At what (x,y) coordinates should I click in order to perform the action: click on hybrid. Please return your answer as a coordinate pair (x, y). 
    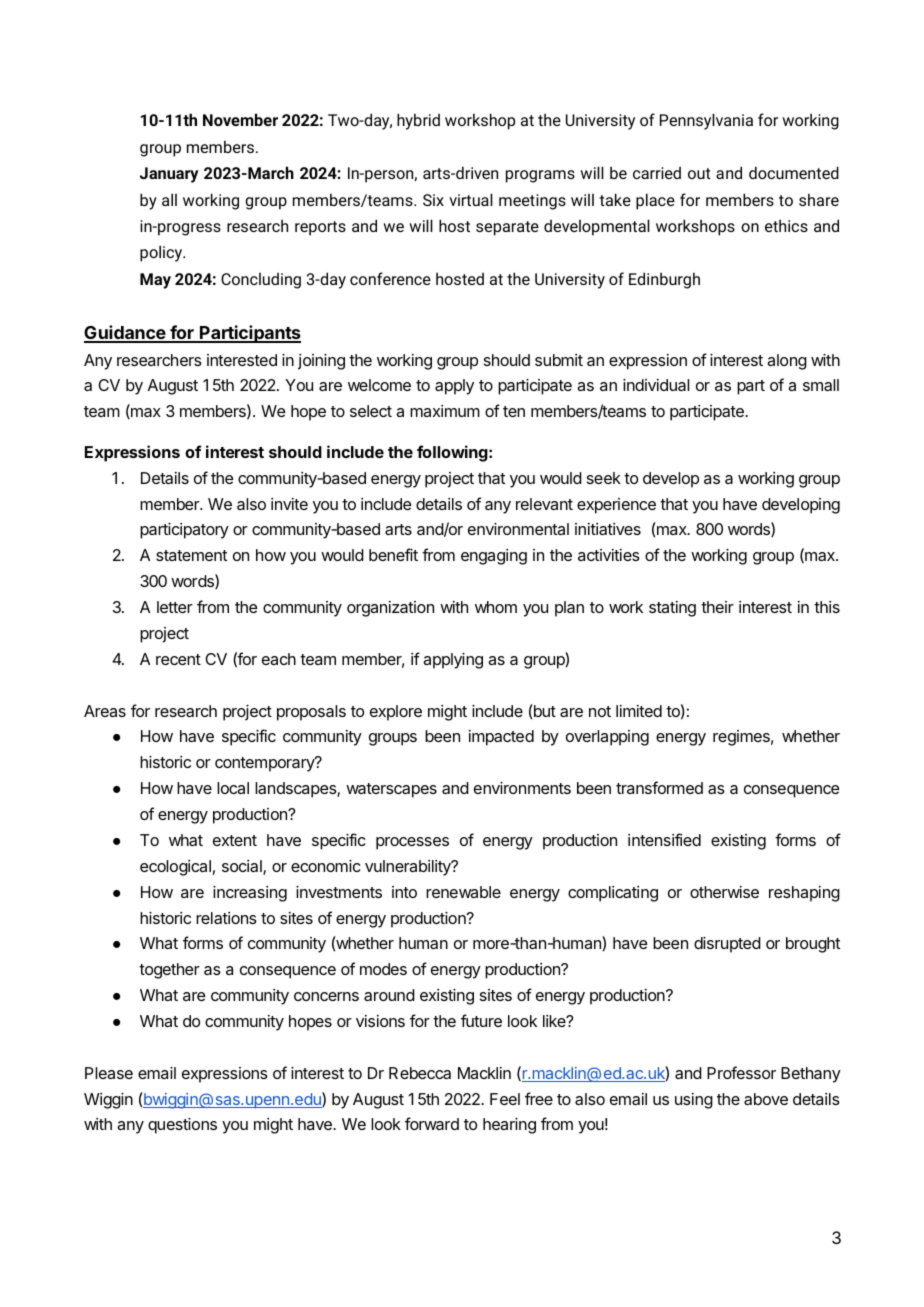
    Looking at the image, I should click on (418, 121).
